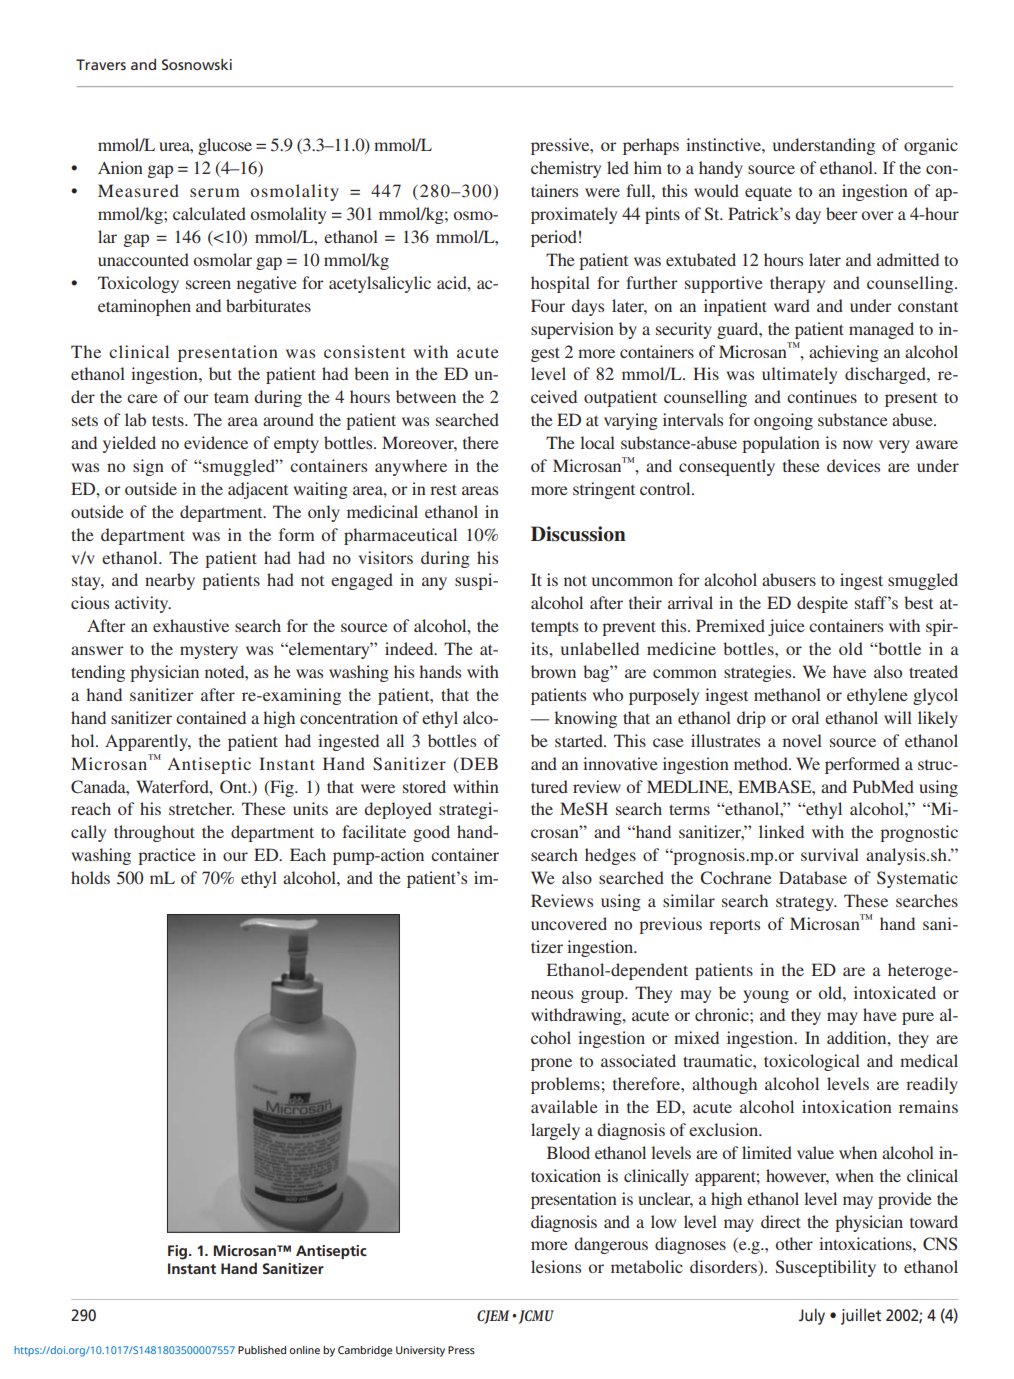 The image size is (1014, 1379). What do you see at coordinates (148, 467) in the screenshot?
I see `sign` at bounding box center [148, 467].
